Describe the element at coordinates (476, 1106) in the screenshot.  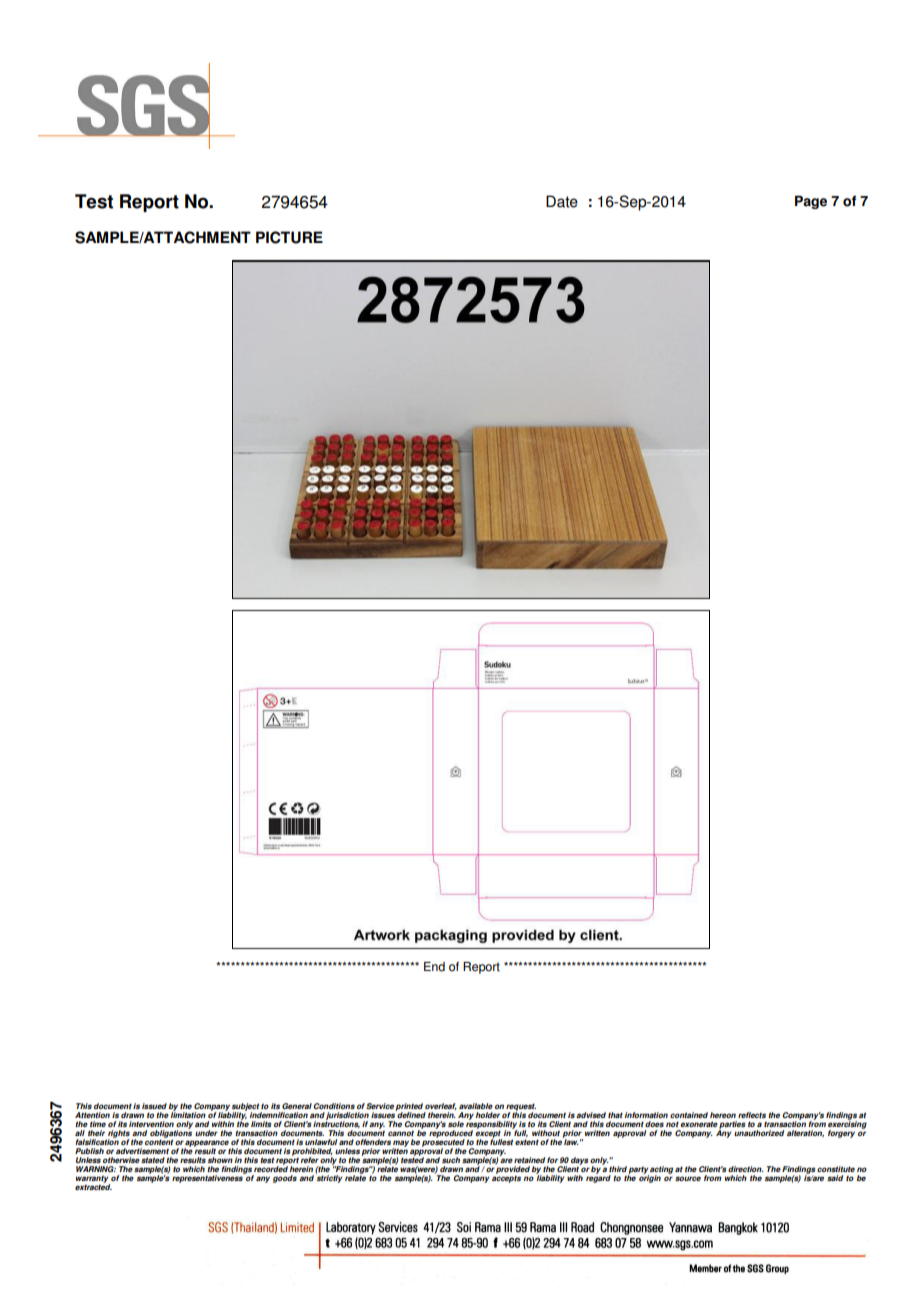
I see `available` at that location.
